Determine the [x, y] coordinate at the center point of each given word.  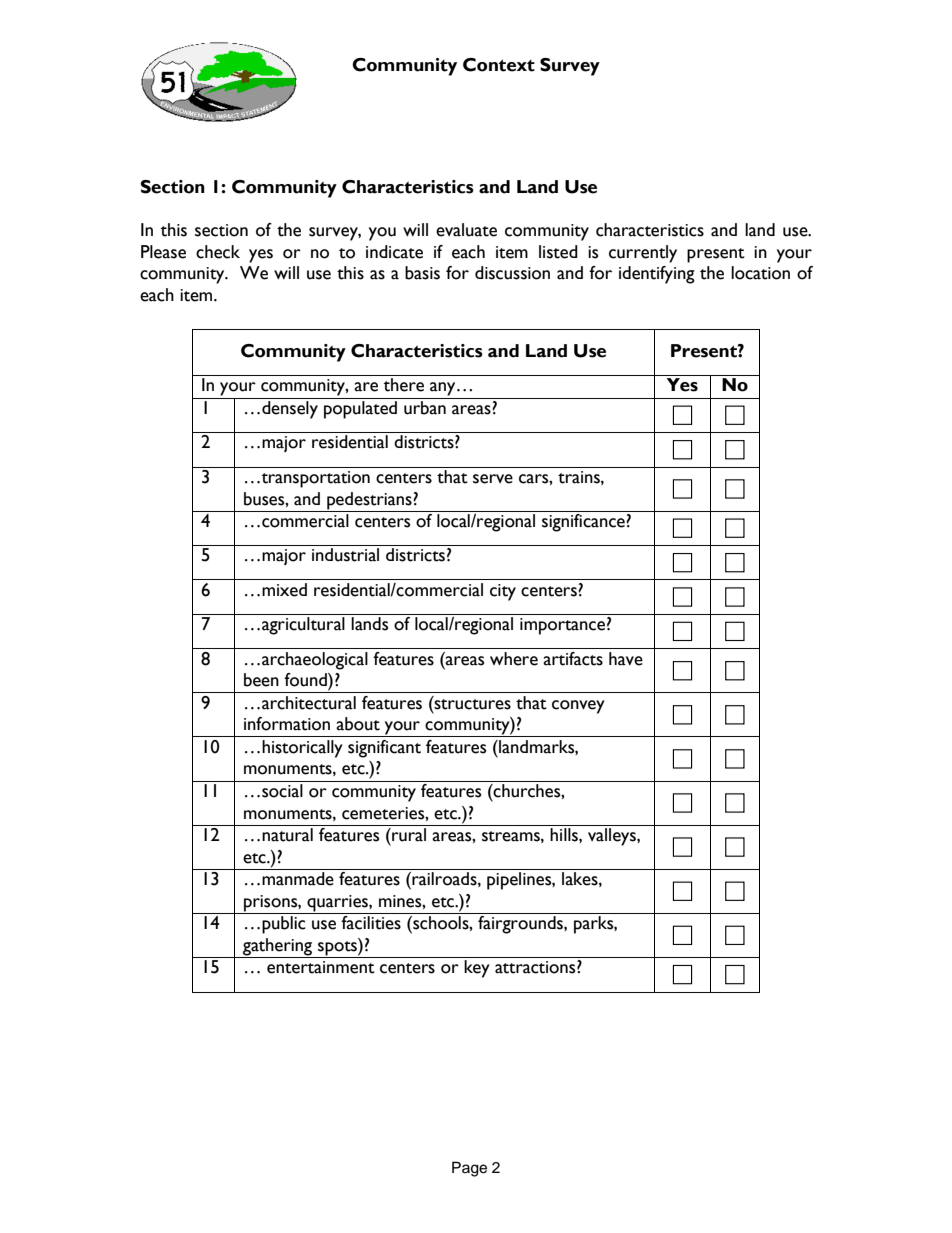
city [503, 592]
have [626, 659]
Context [499, 65]
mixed [284, 590]
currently [643, 254]
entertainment [321, 967]
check [218, 252]
